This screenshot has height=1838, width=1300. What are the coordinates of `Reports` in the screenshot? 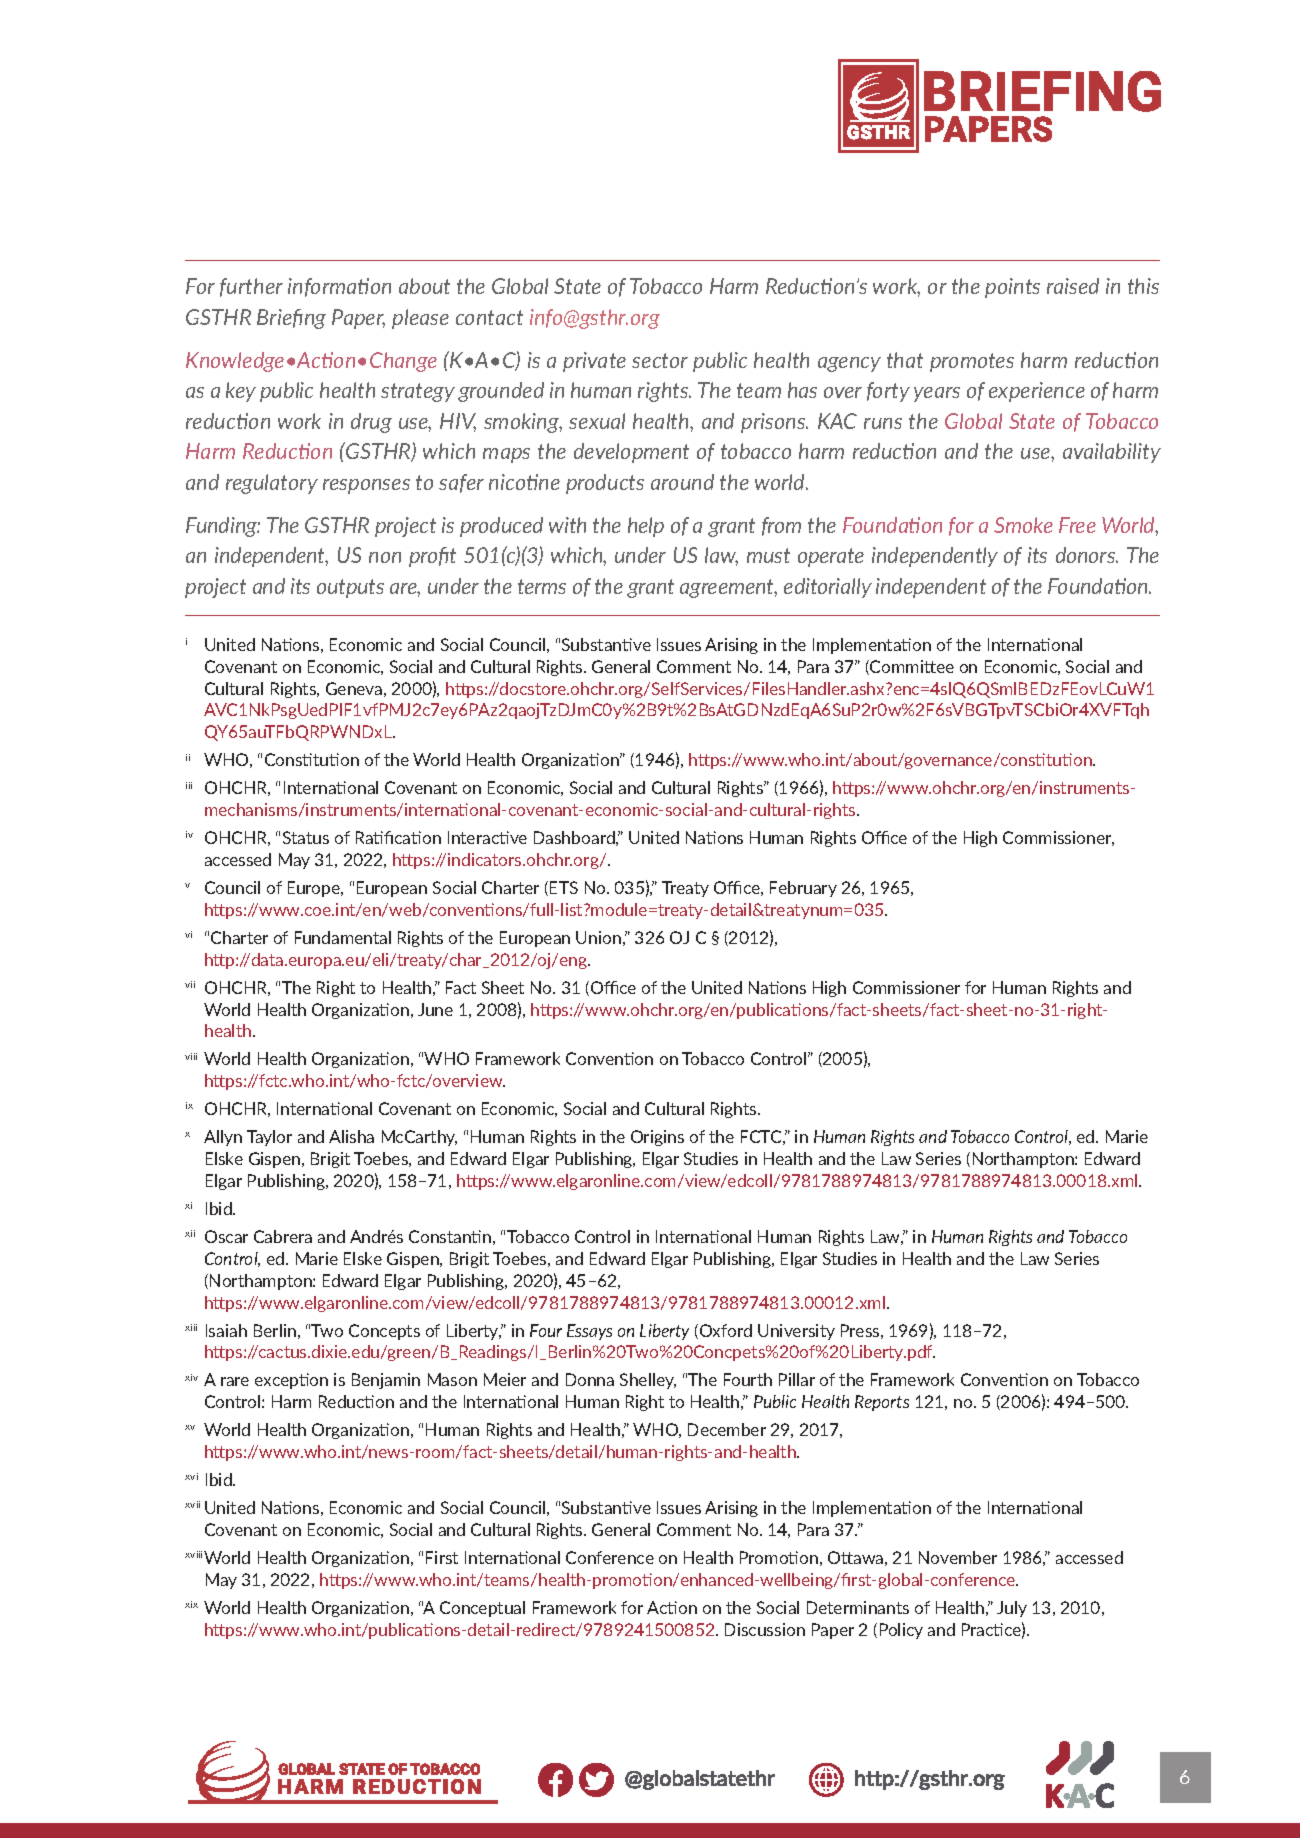 It's located at (882, 1403).
